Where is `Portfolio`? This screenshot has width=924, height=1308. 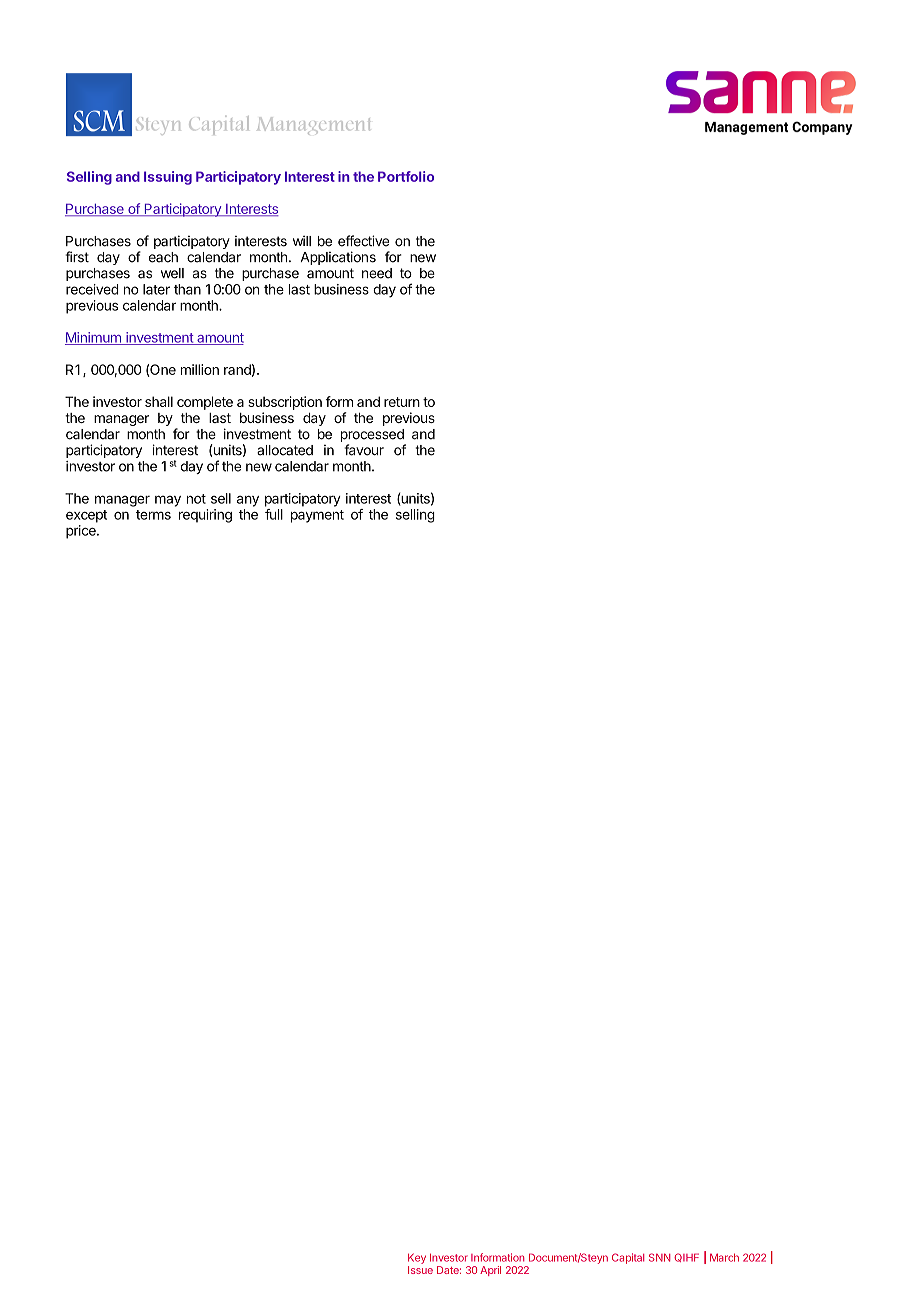
Portfolio is located at coordinates (406, 176).
